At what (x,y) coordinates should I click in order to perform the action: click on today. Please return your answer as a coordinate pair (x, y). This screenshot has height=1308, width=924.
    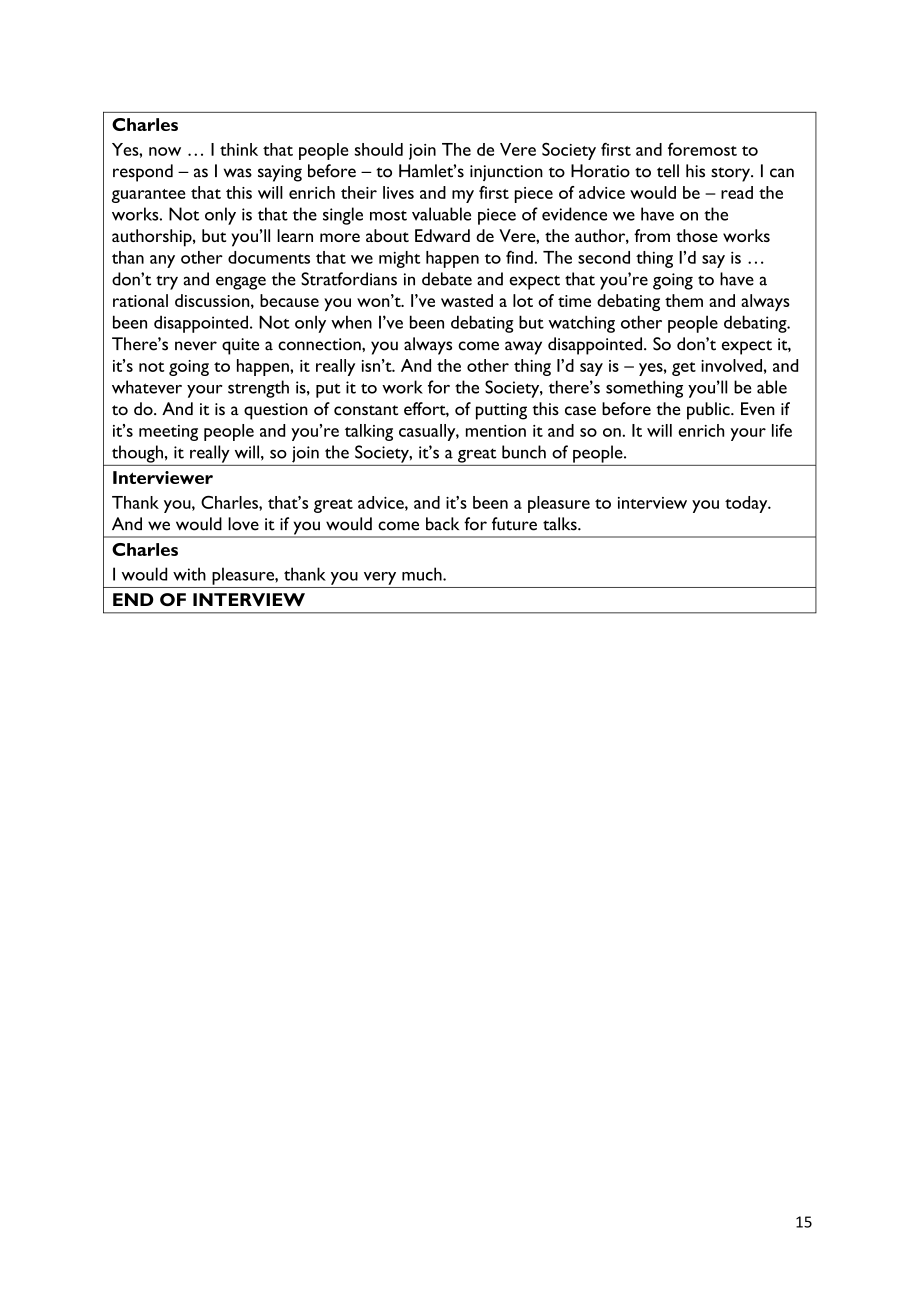
    Looking at the image, I should click on (747, 504).
